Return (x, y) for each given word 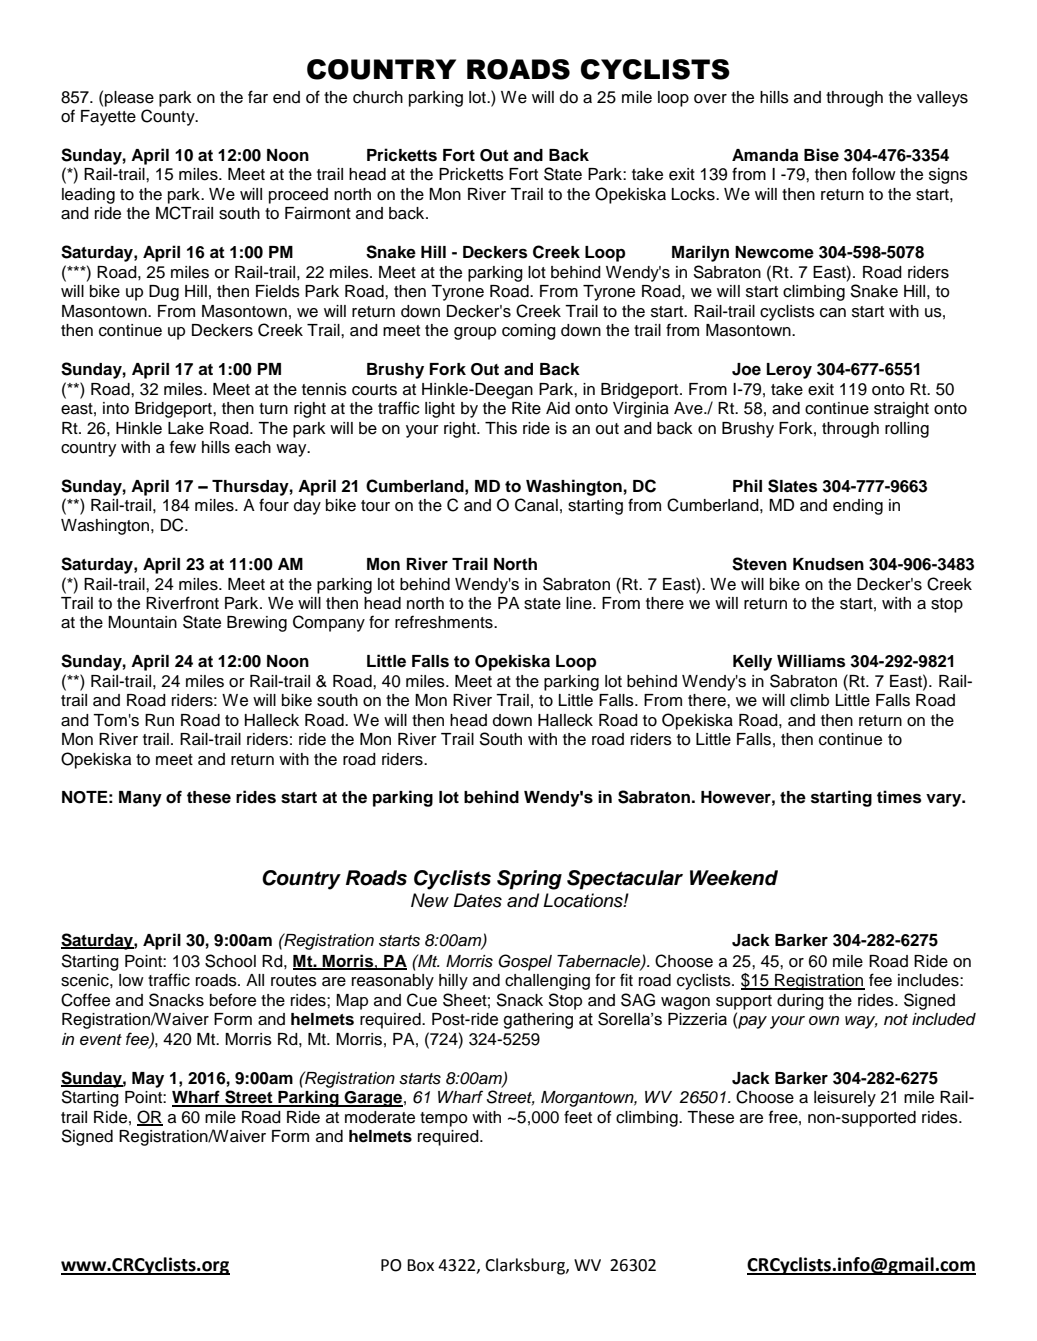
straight (901, 410)
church (378, 97)
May (148, 1080)
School (230, 961)
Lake (186, 428)
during (800, 1002)
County (169, 117)
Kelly (752, 663)
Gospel (525, 962)
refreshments (445, 622)
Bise (821, 155)
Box (420, 1265)
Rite (526, 408)
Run (159, 720)
